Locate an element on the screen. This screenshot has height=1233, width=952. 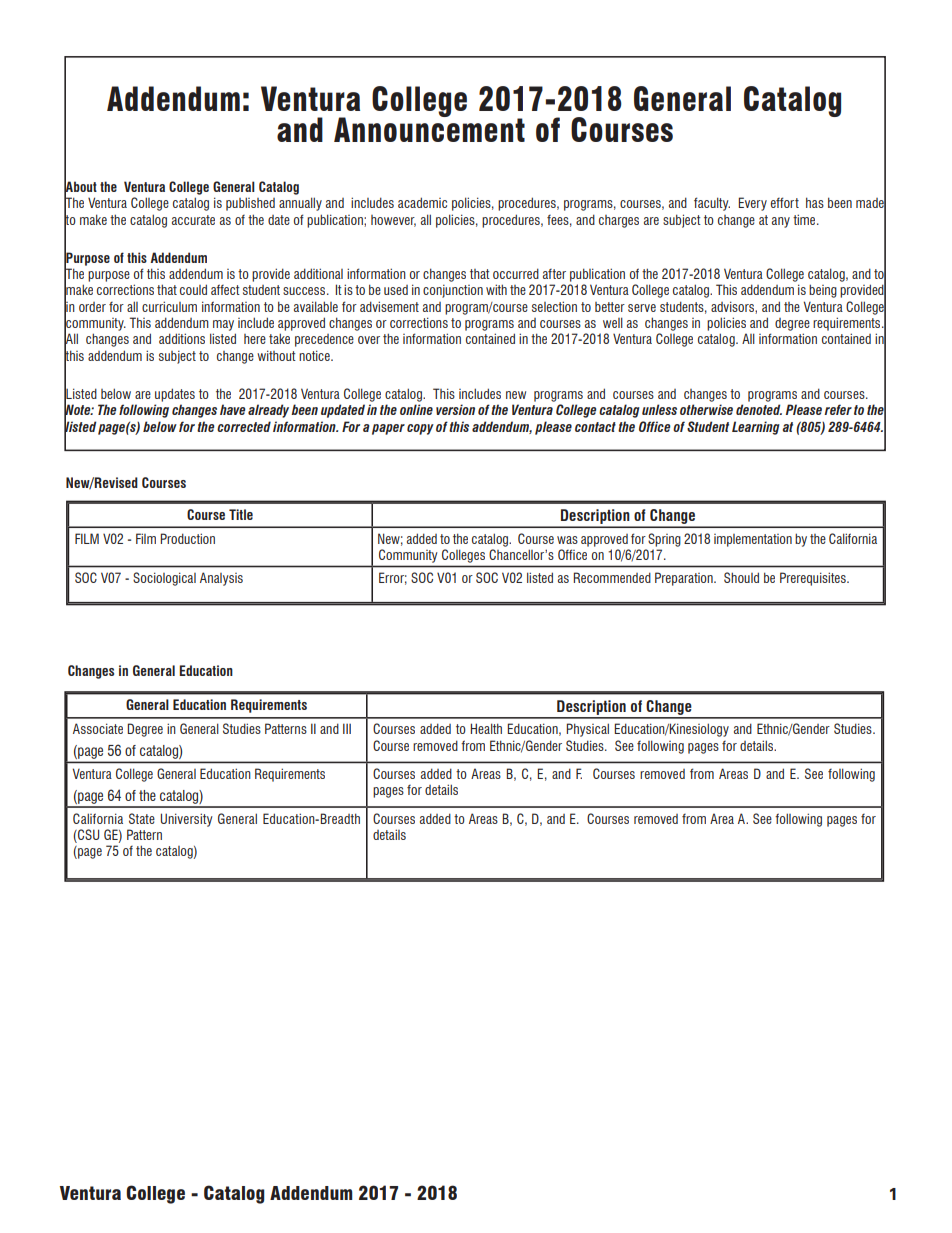
Every is located at coordinates (752, 204).
